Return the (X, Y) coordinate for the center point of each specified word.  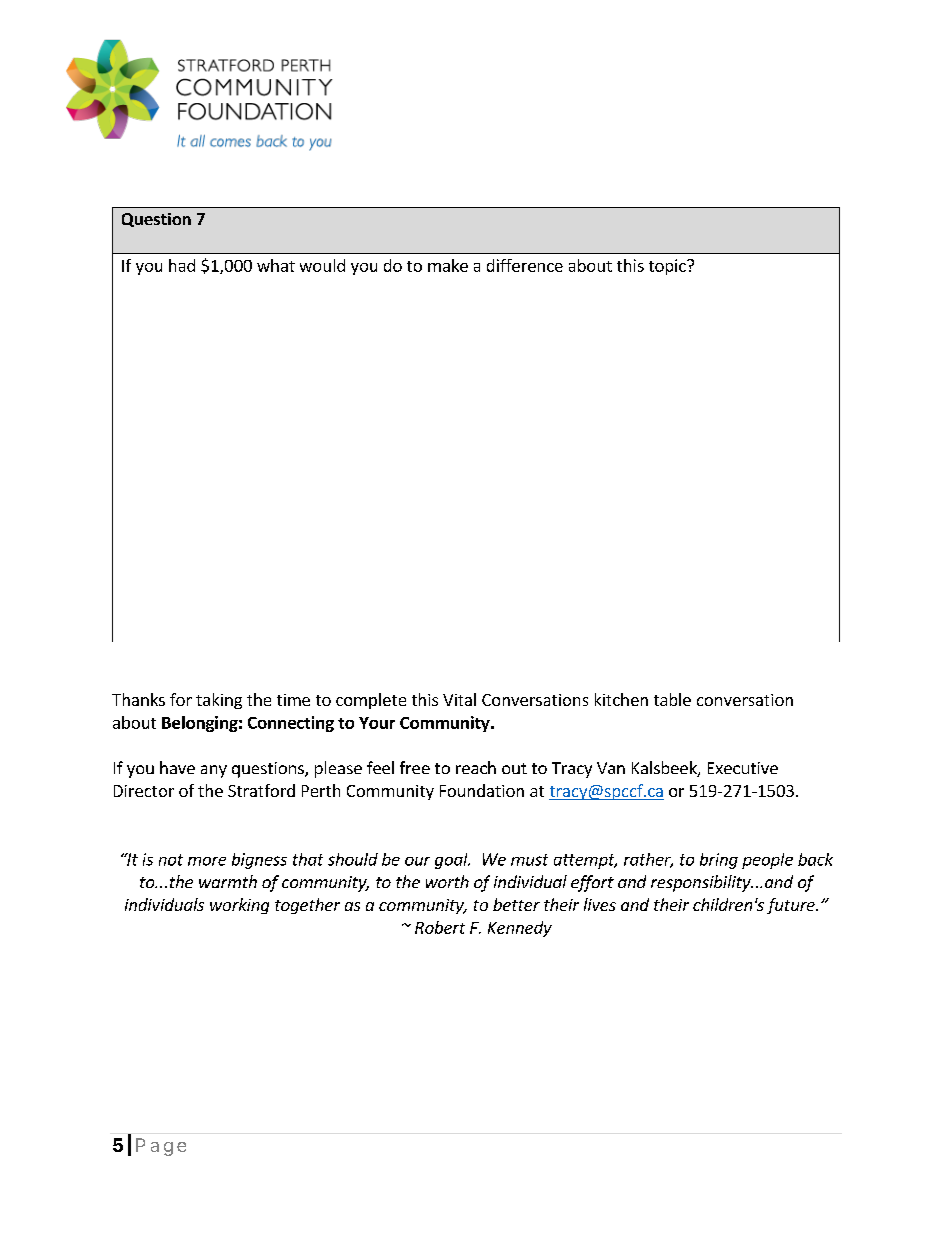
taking (219, 701)
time (293, 700)
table (672, 699)
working (239, 906)
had (182, 265)
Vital (459, 699)
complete (371, 701)
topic (668, 267)
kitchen (621, 699)
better (516, 904)
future (792, 906)
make (448, 265)
